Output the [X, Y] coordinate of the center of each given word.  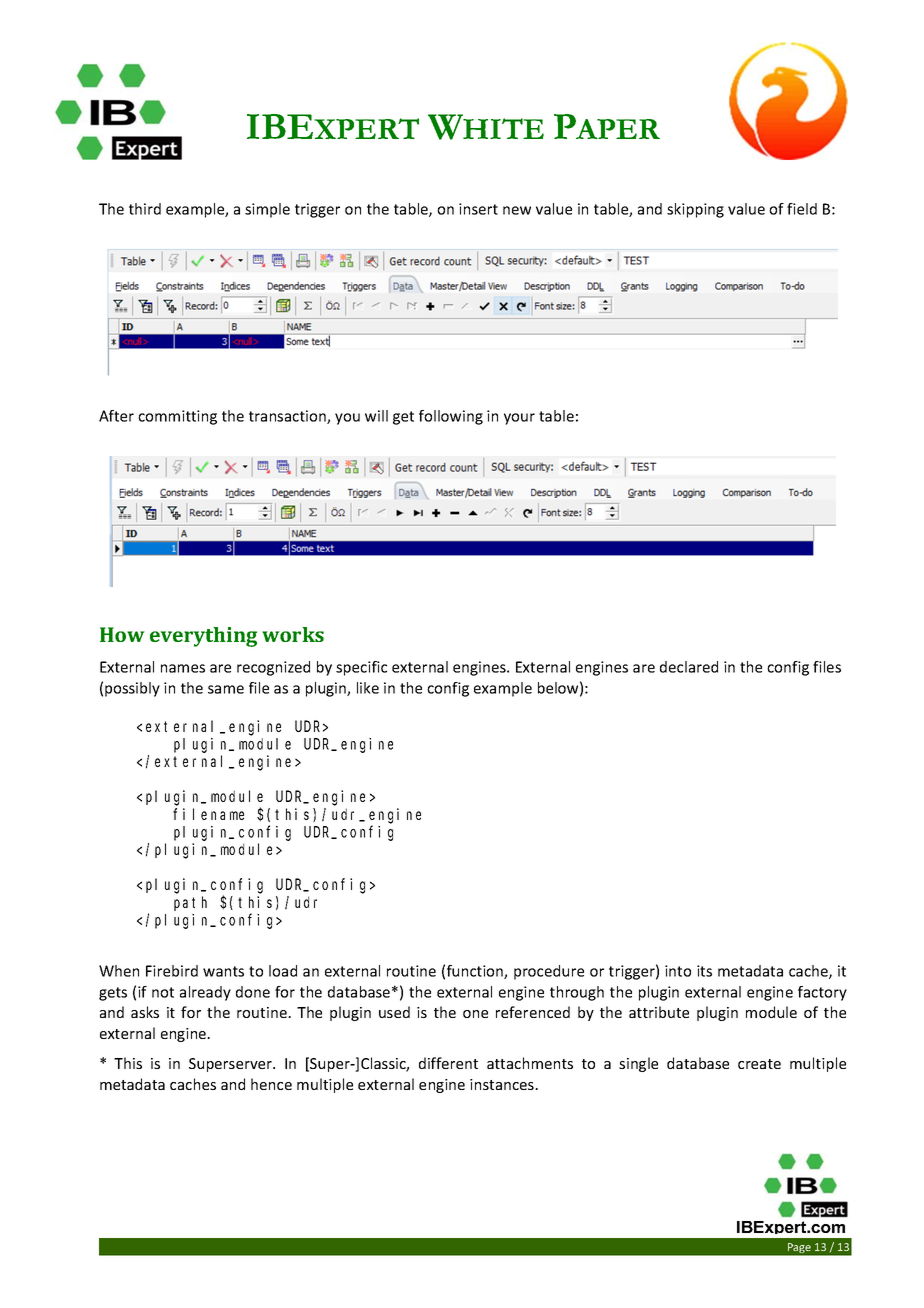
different [448, 1063]
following [451, 417]
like [368, 688]
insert [478, 209]
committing [177, 417]
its [704, 971]
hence [271, 1084]
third [145, 209]
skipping [695, 210]
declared [689, 667]
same [226, 689]
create [759, 1064]
